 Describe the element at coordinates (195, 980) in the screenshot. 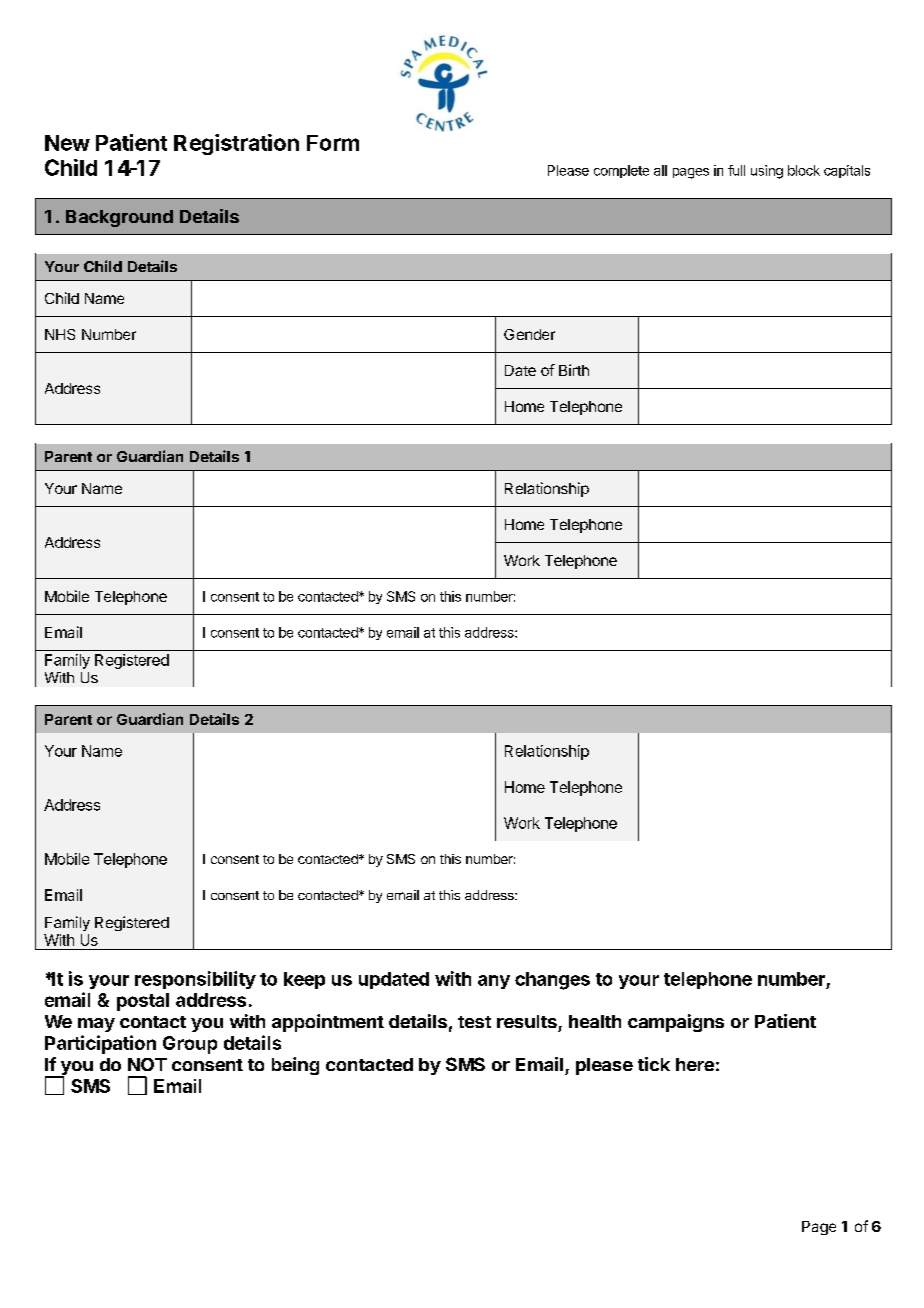

I see `responsibility` at that location.
